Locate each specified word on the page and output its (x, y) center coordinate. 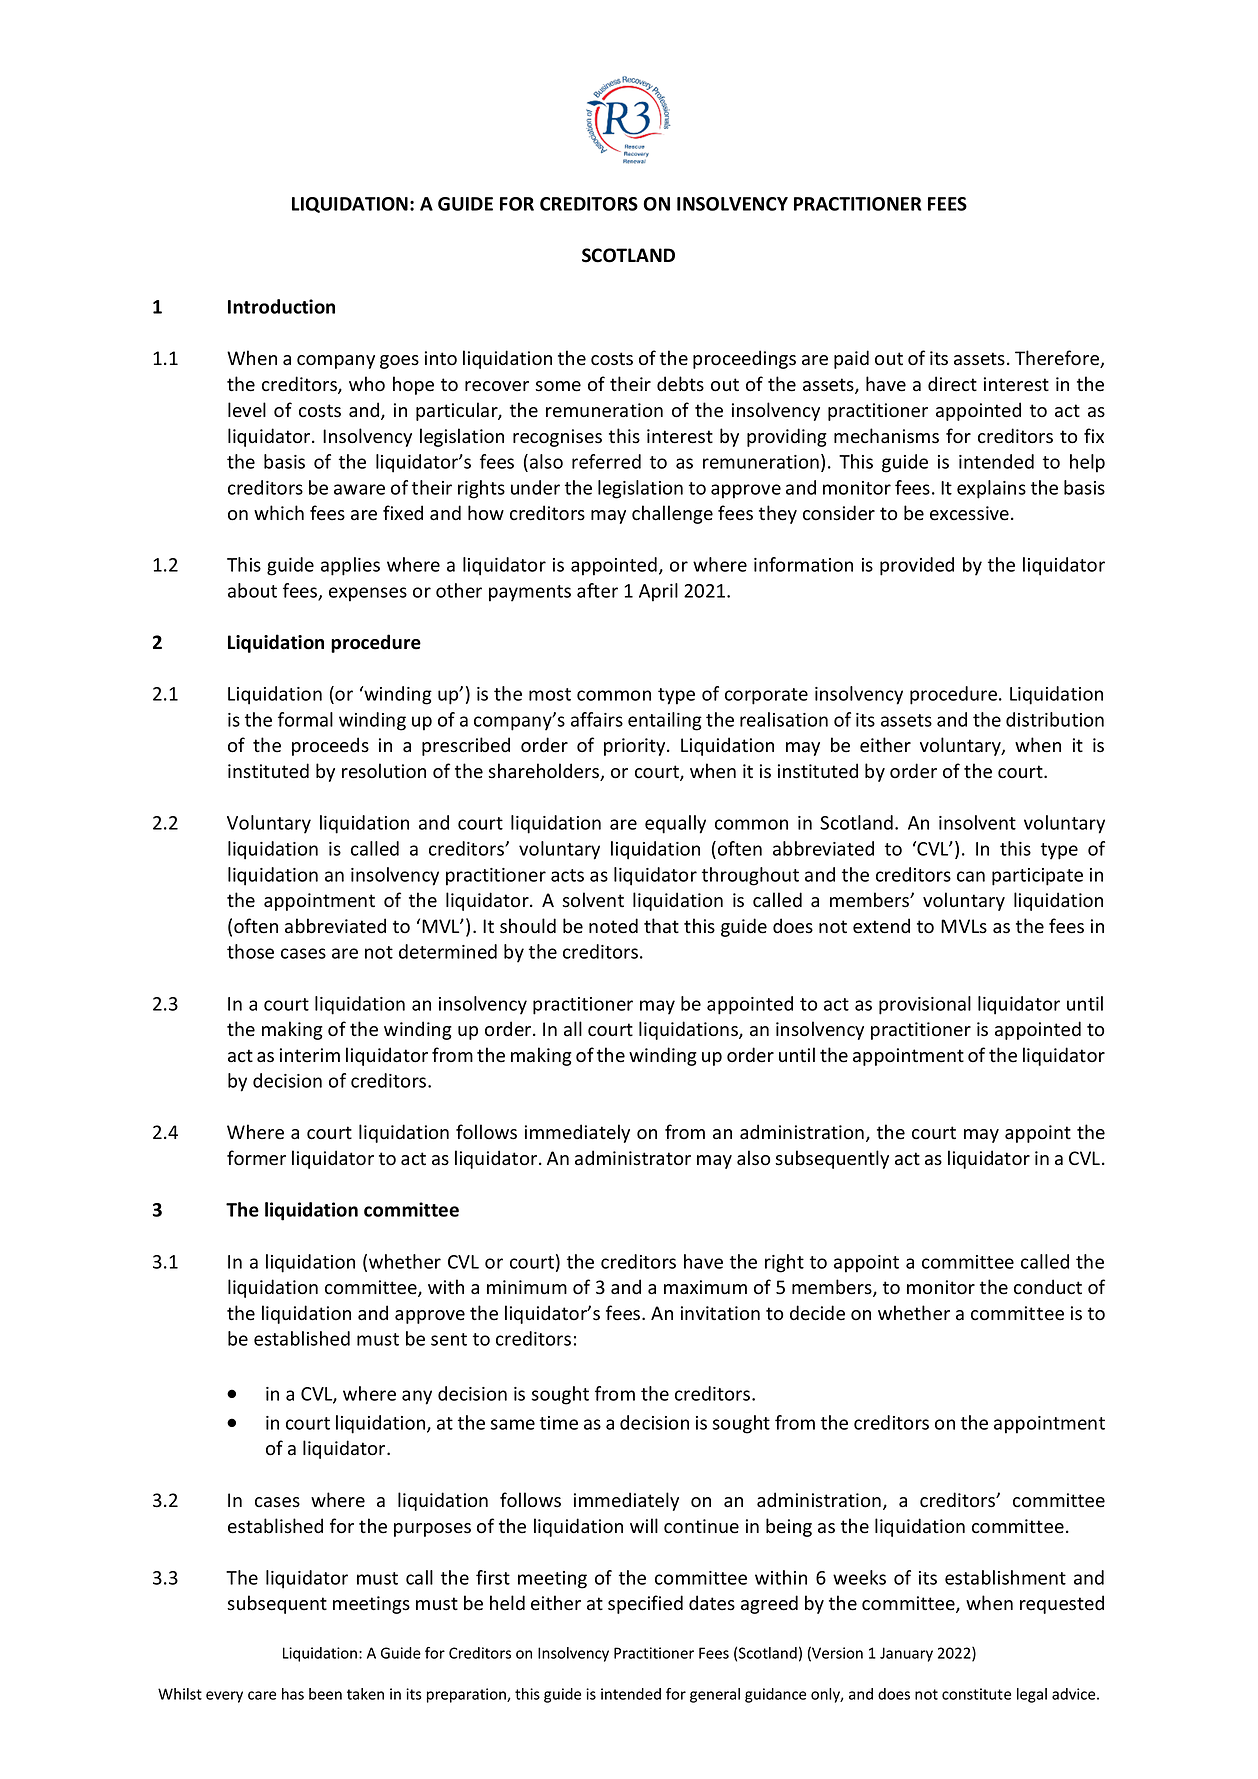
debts (680, 384)
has (293, 1694)
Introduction (281, 306)
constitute (976, 1694)
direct (952, 384)
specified (645, 1604)
